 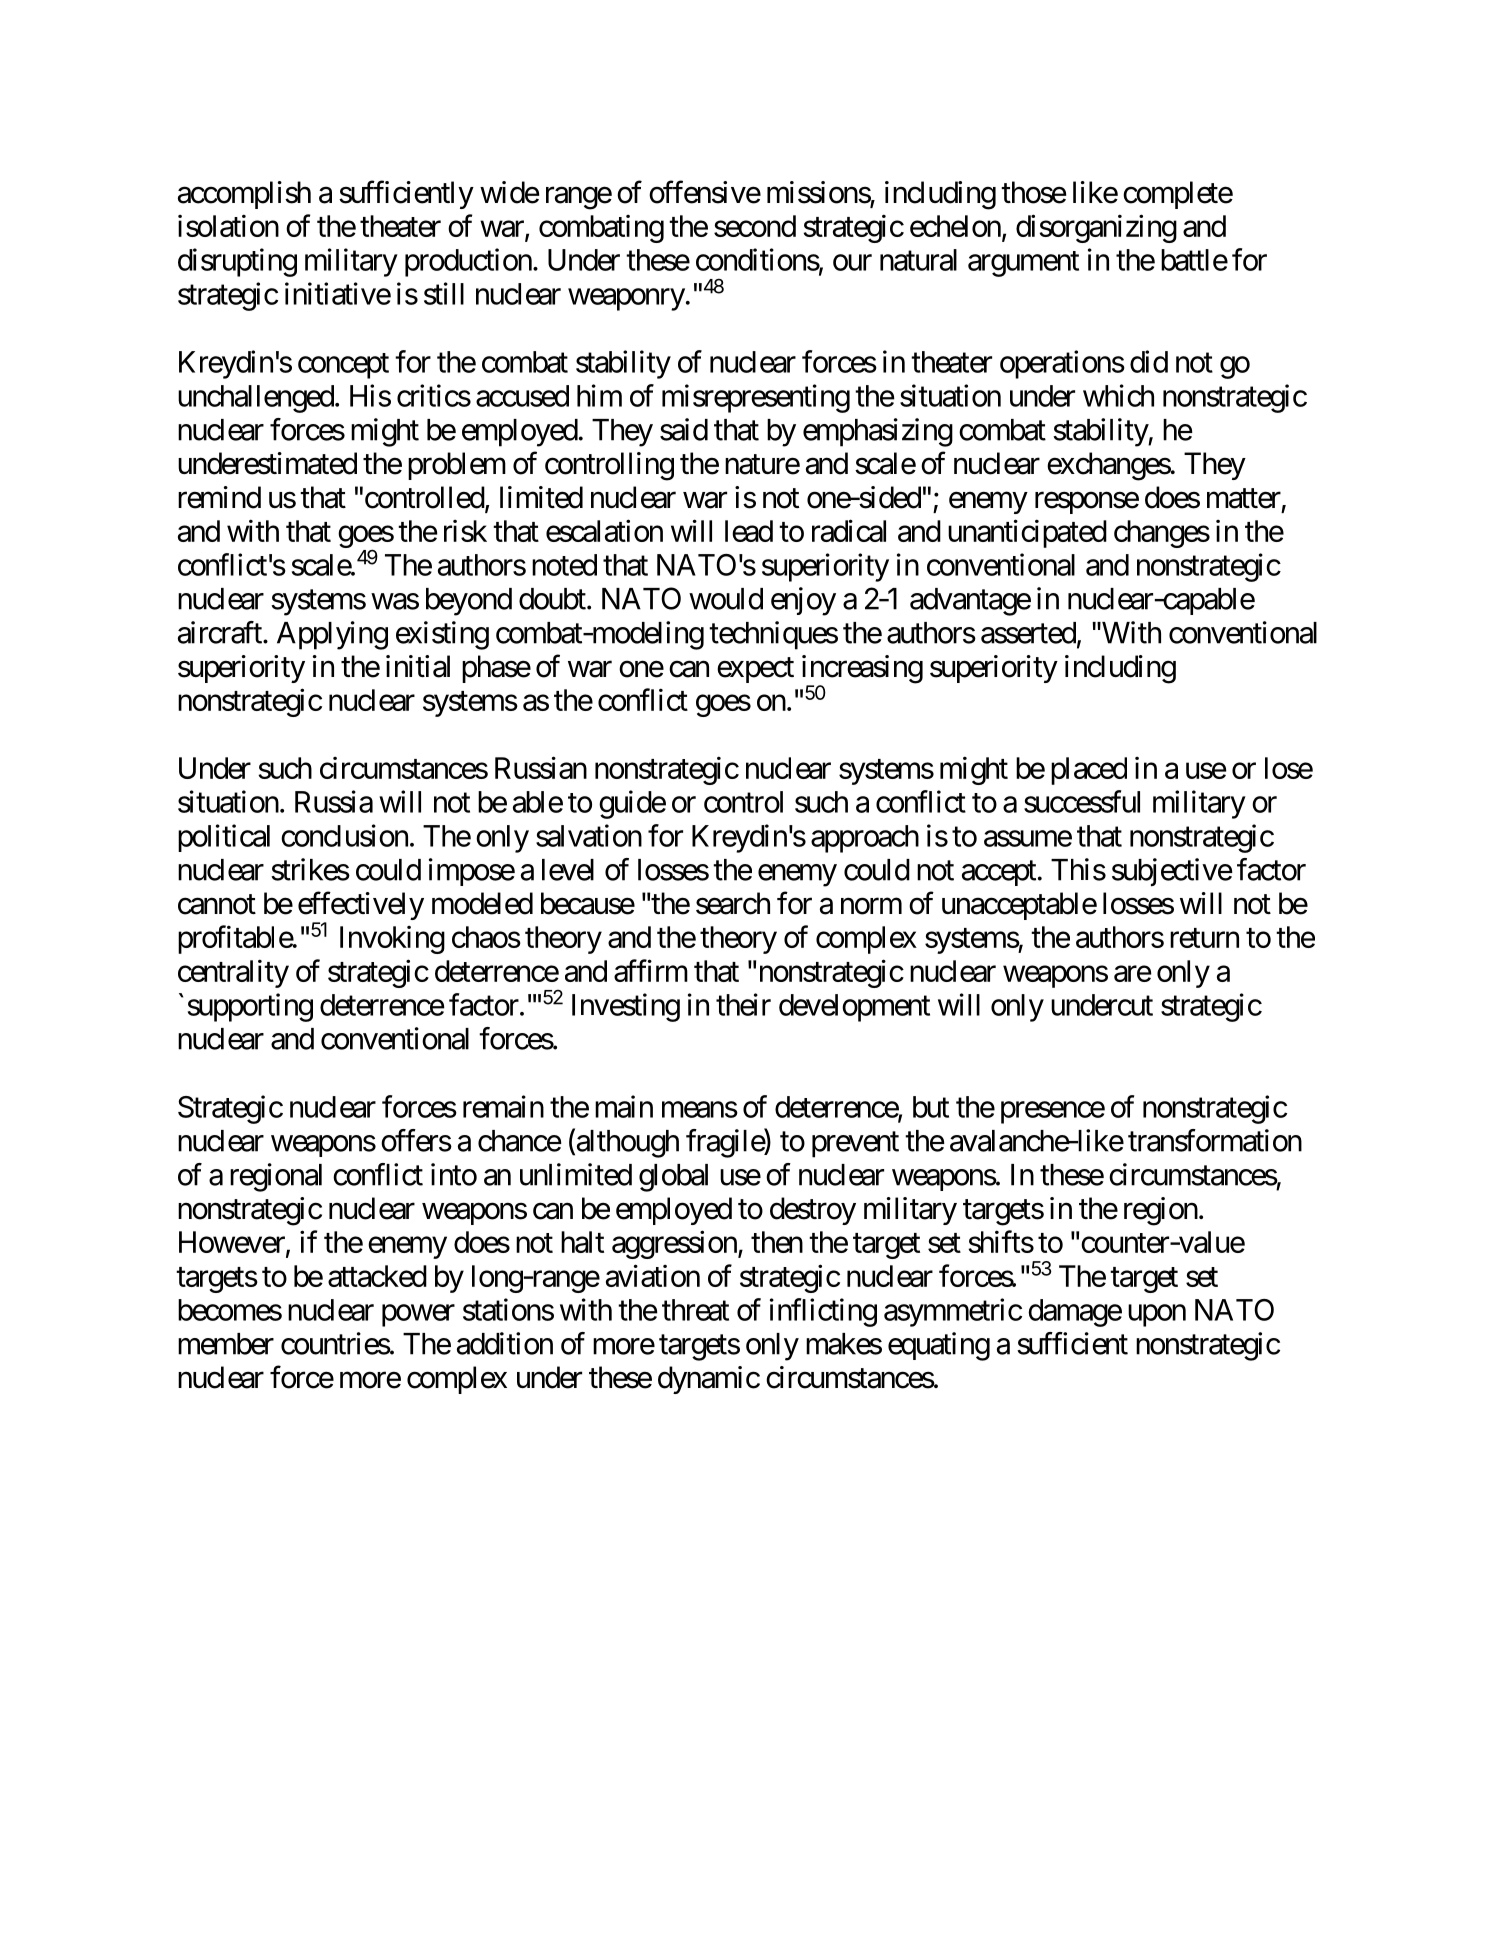 What do you see at coordinates (1023, 264) in the screenshot?
I see `argument` at bounding box center [1023, 264].
